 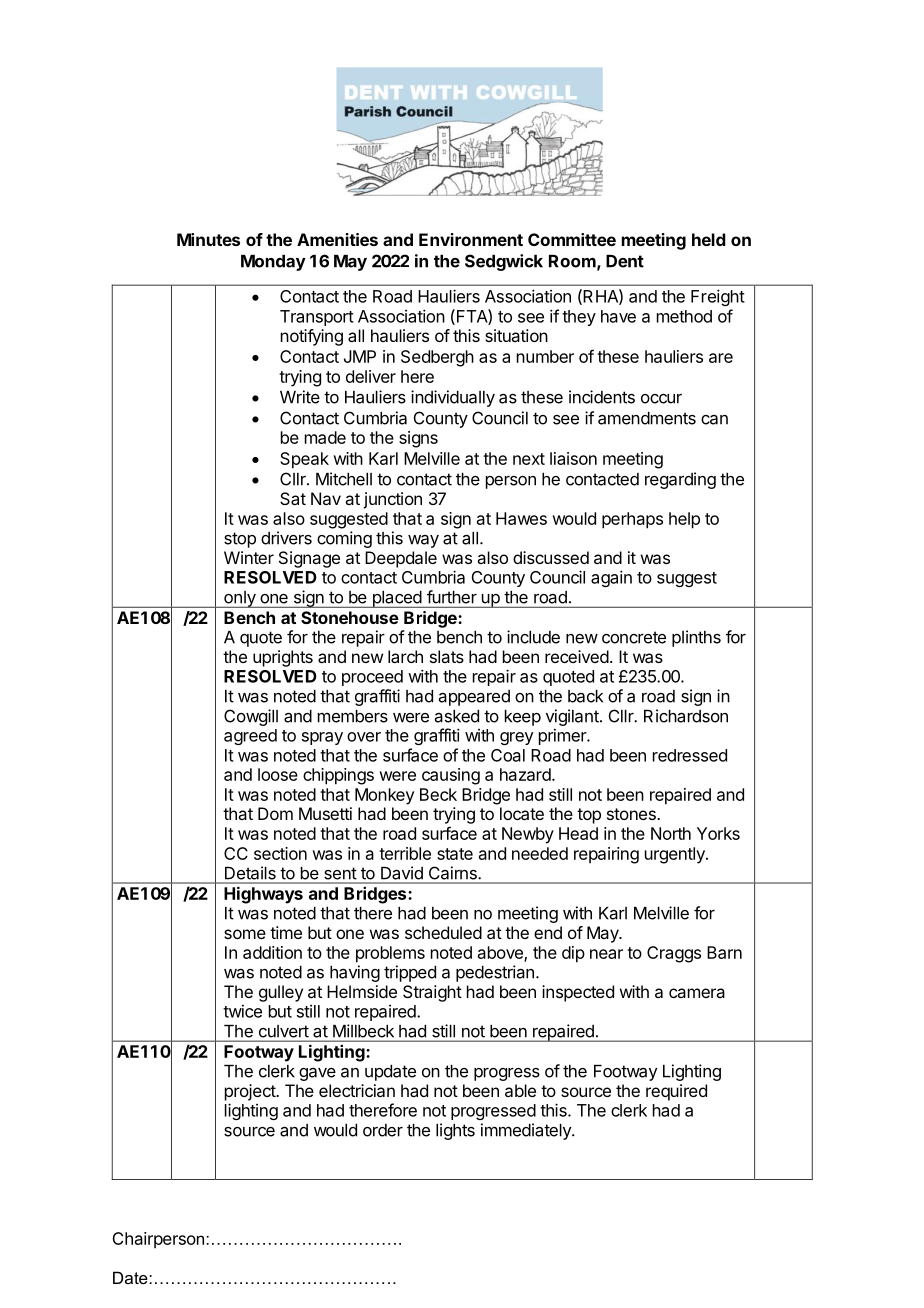 I want to click on Monday, so click(x=273, y=263).
